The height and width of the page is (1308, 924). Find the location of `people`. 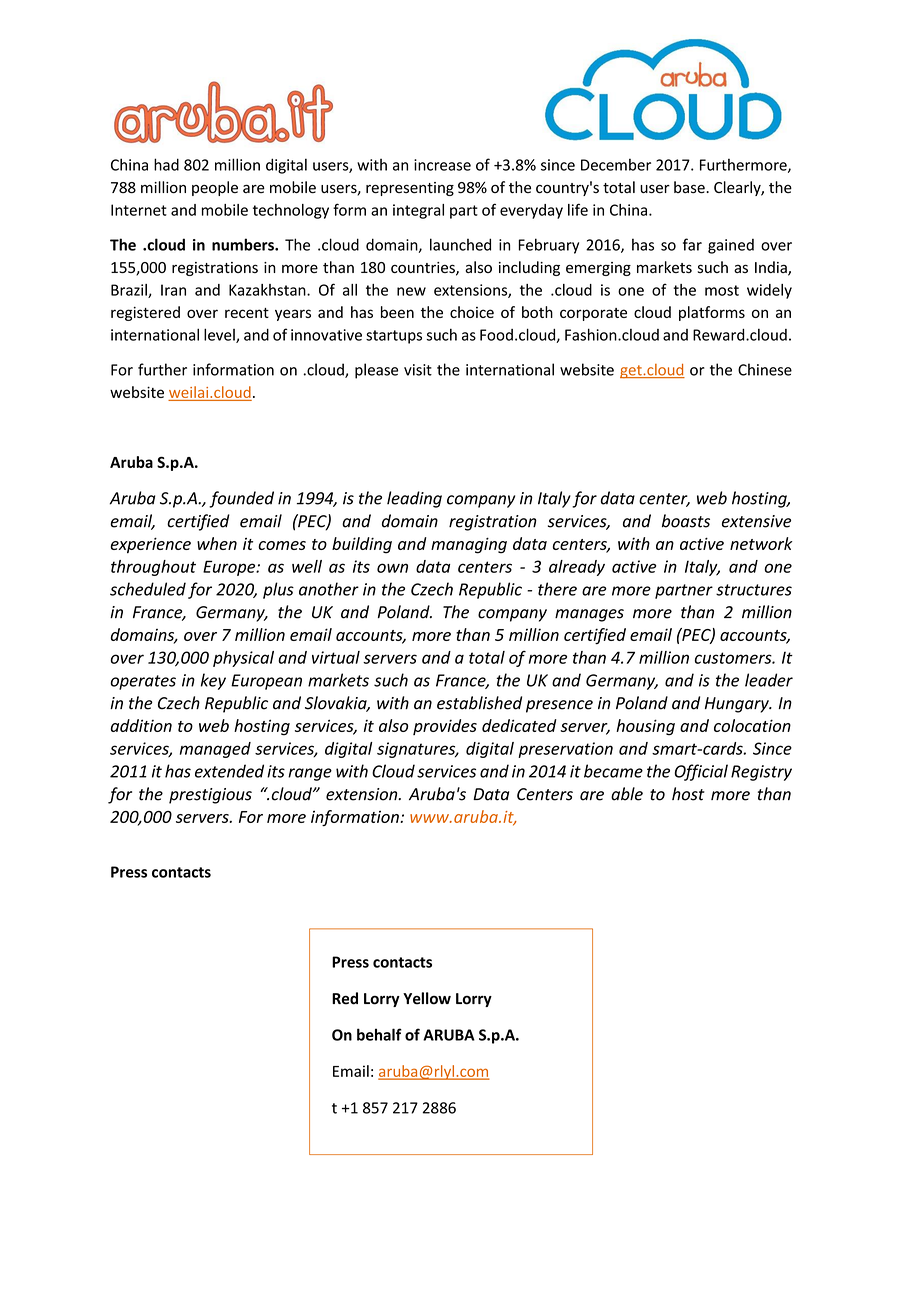

people is located at coordinates (215, 188).
